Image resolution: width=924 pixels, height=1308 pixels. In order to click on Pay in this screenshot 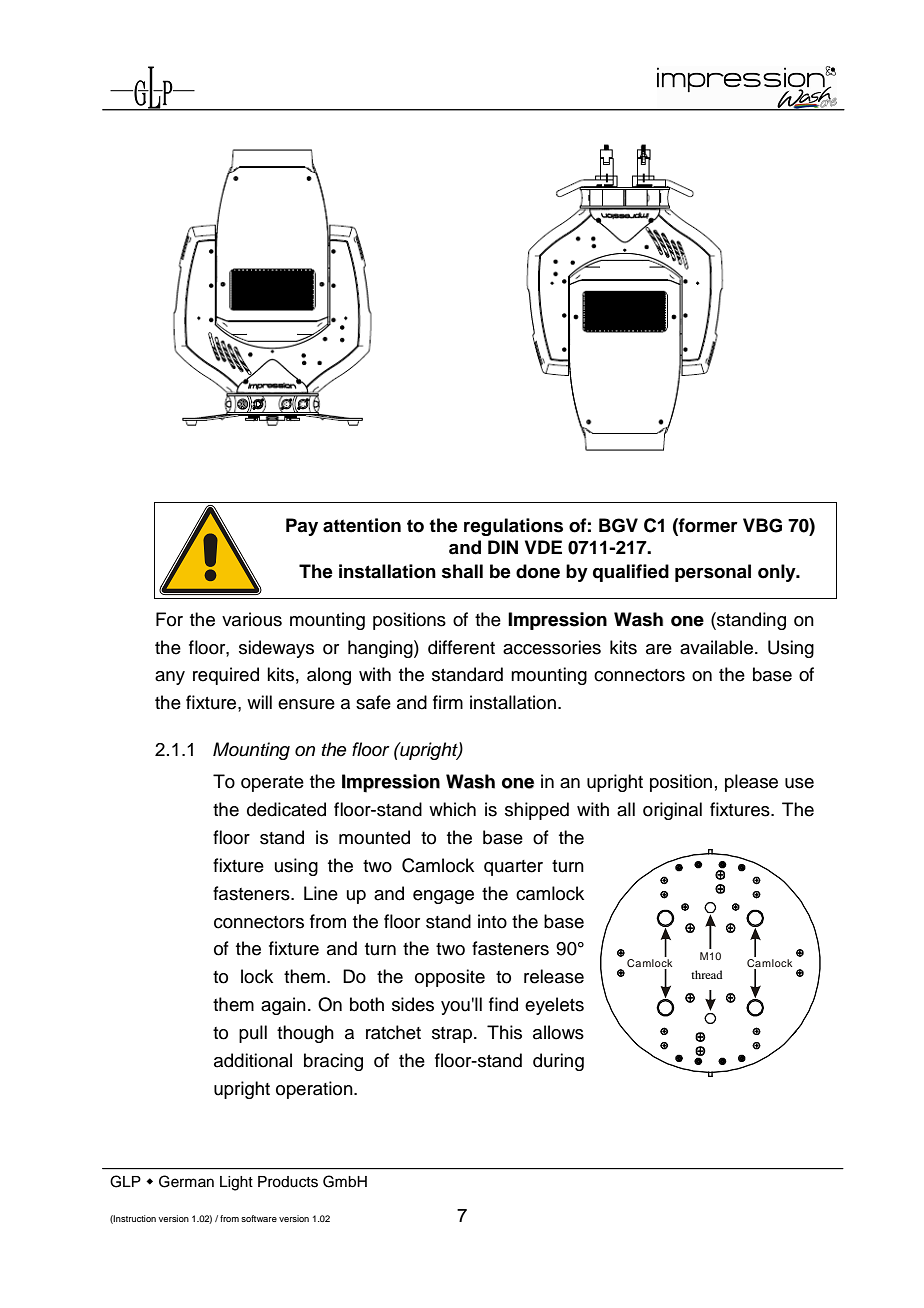, I will do `click(302, 527)`.
